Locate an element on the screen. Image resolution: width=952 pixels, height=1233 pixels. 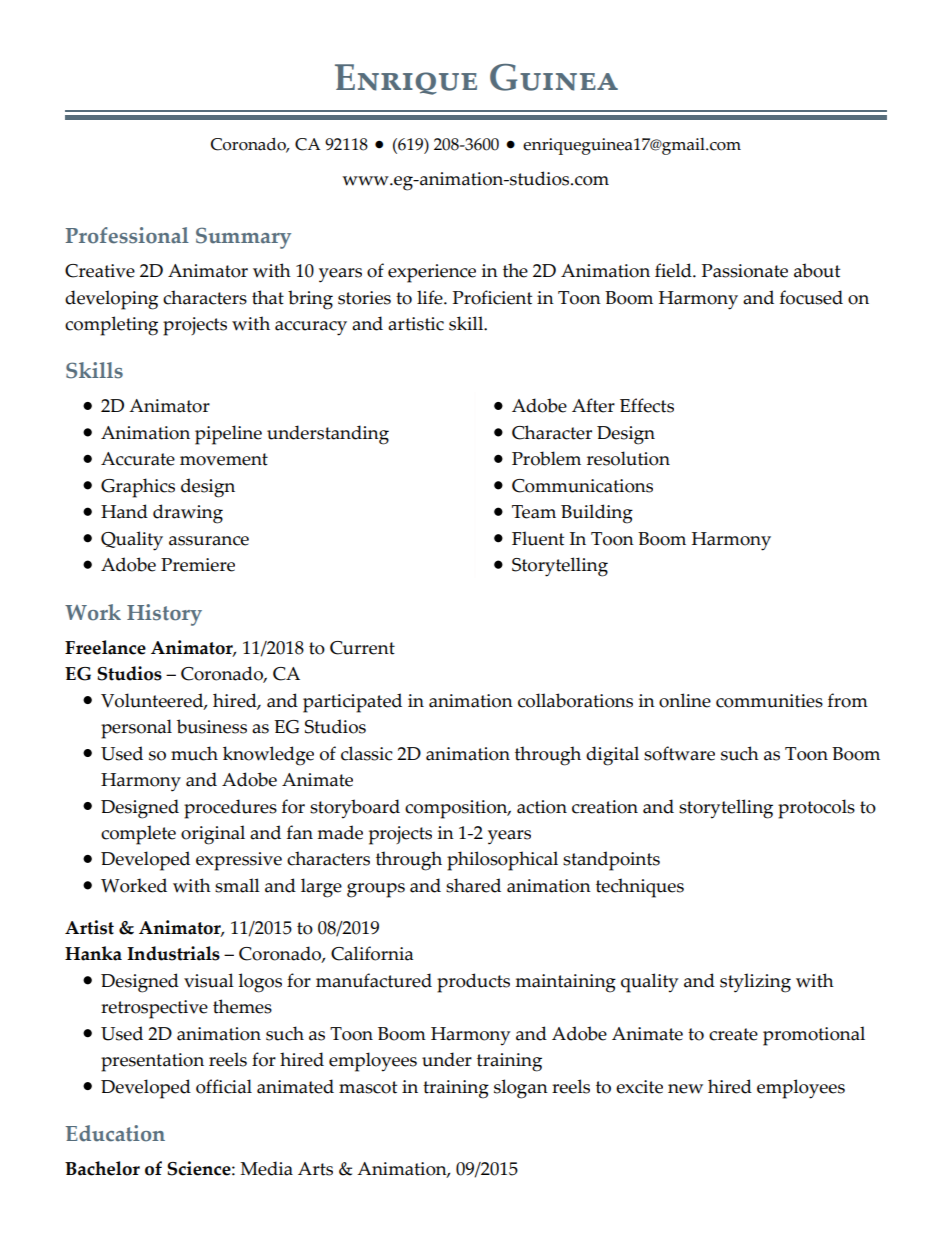
experience is located at coordinates (432, 273).
